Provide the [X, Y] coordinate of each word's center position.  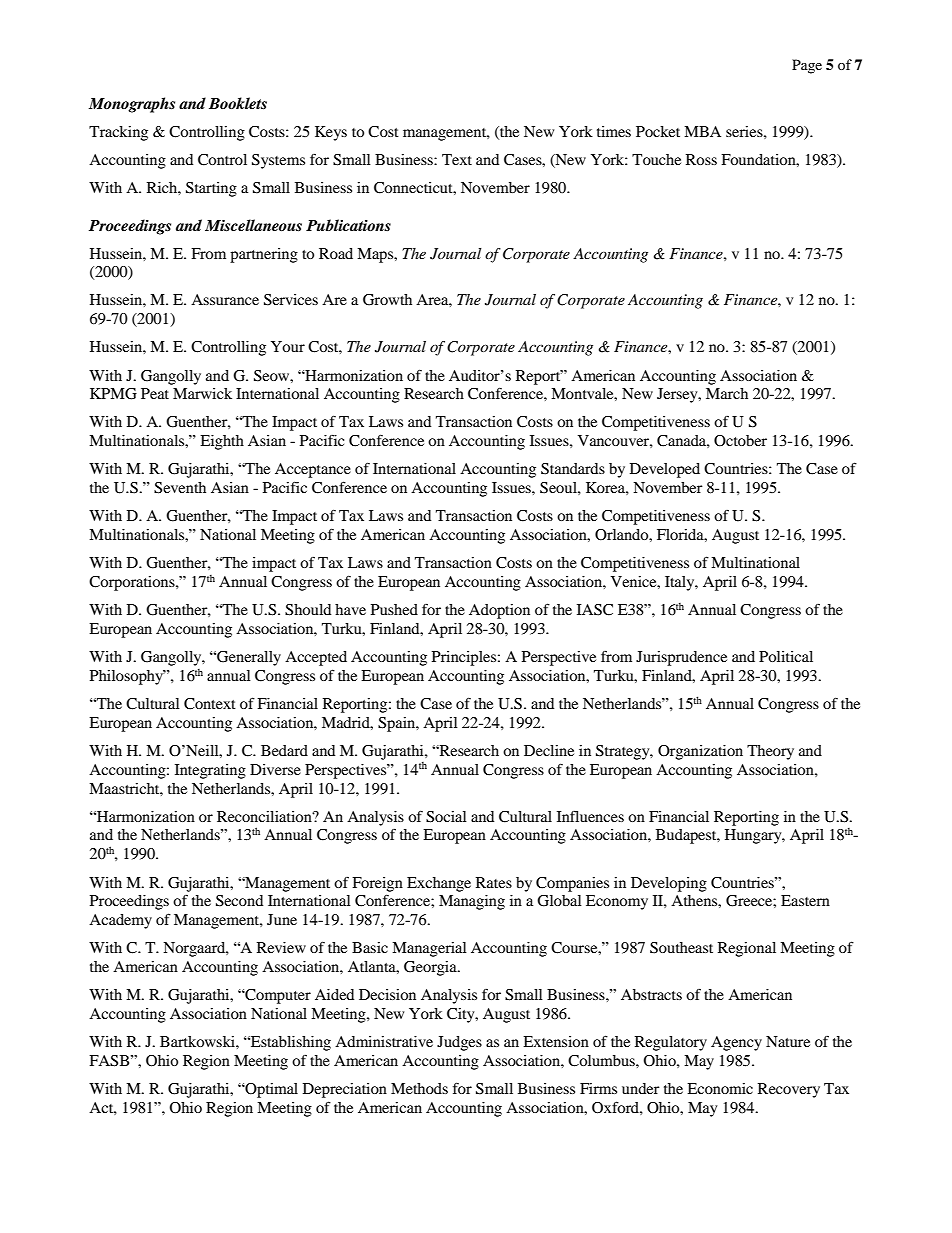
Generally [248, 658]
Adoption [499, 611]
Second [239, 901]
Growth [387, 300]
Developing [669, 884]
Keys [331, 133]
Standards [573, 469]
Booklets [238, 103]
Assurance [225, 299]
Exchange [439, 884]
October [740, 441]
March [727, 393]
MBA [702, 131]
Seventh [180, 488]
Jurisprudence [681, 658]
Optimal [270, 1090]
